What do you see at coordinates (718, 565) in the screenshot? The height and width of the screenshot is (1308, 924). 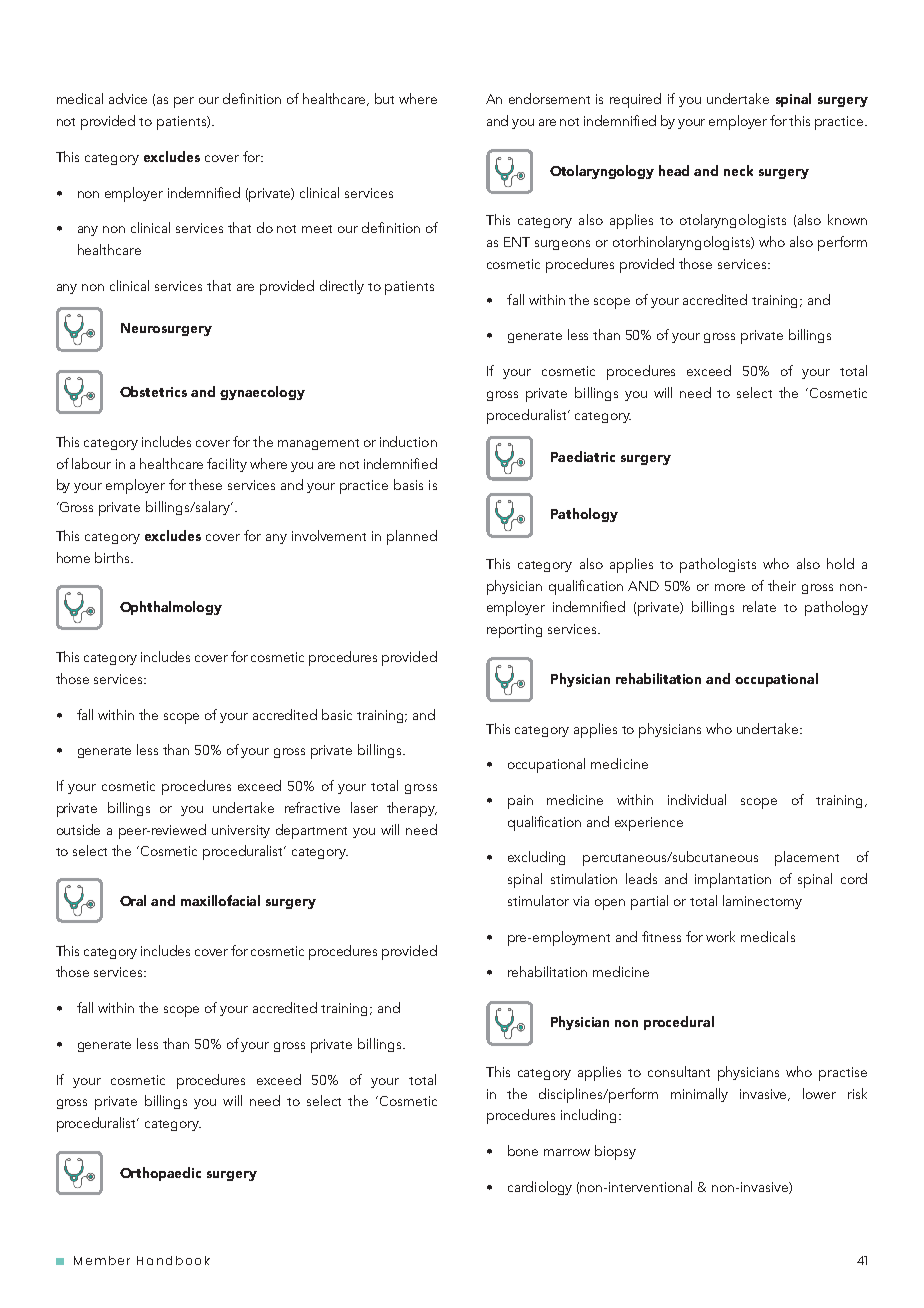 I see `pathologists` at bounding box center [718, 565].
